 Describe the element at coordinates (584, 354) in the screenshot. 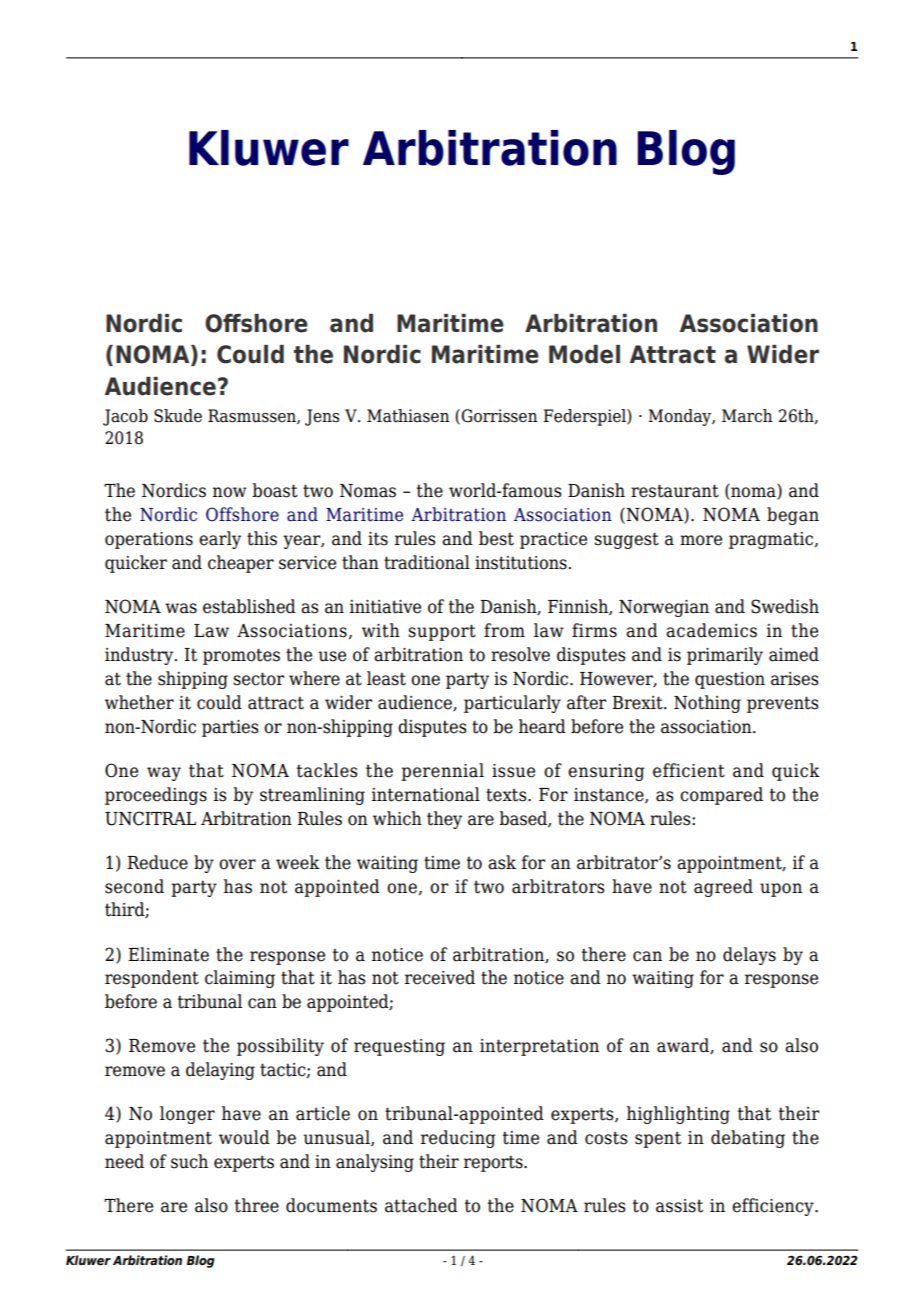

I see `Model` at that location.
